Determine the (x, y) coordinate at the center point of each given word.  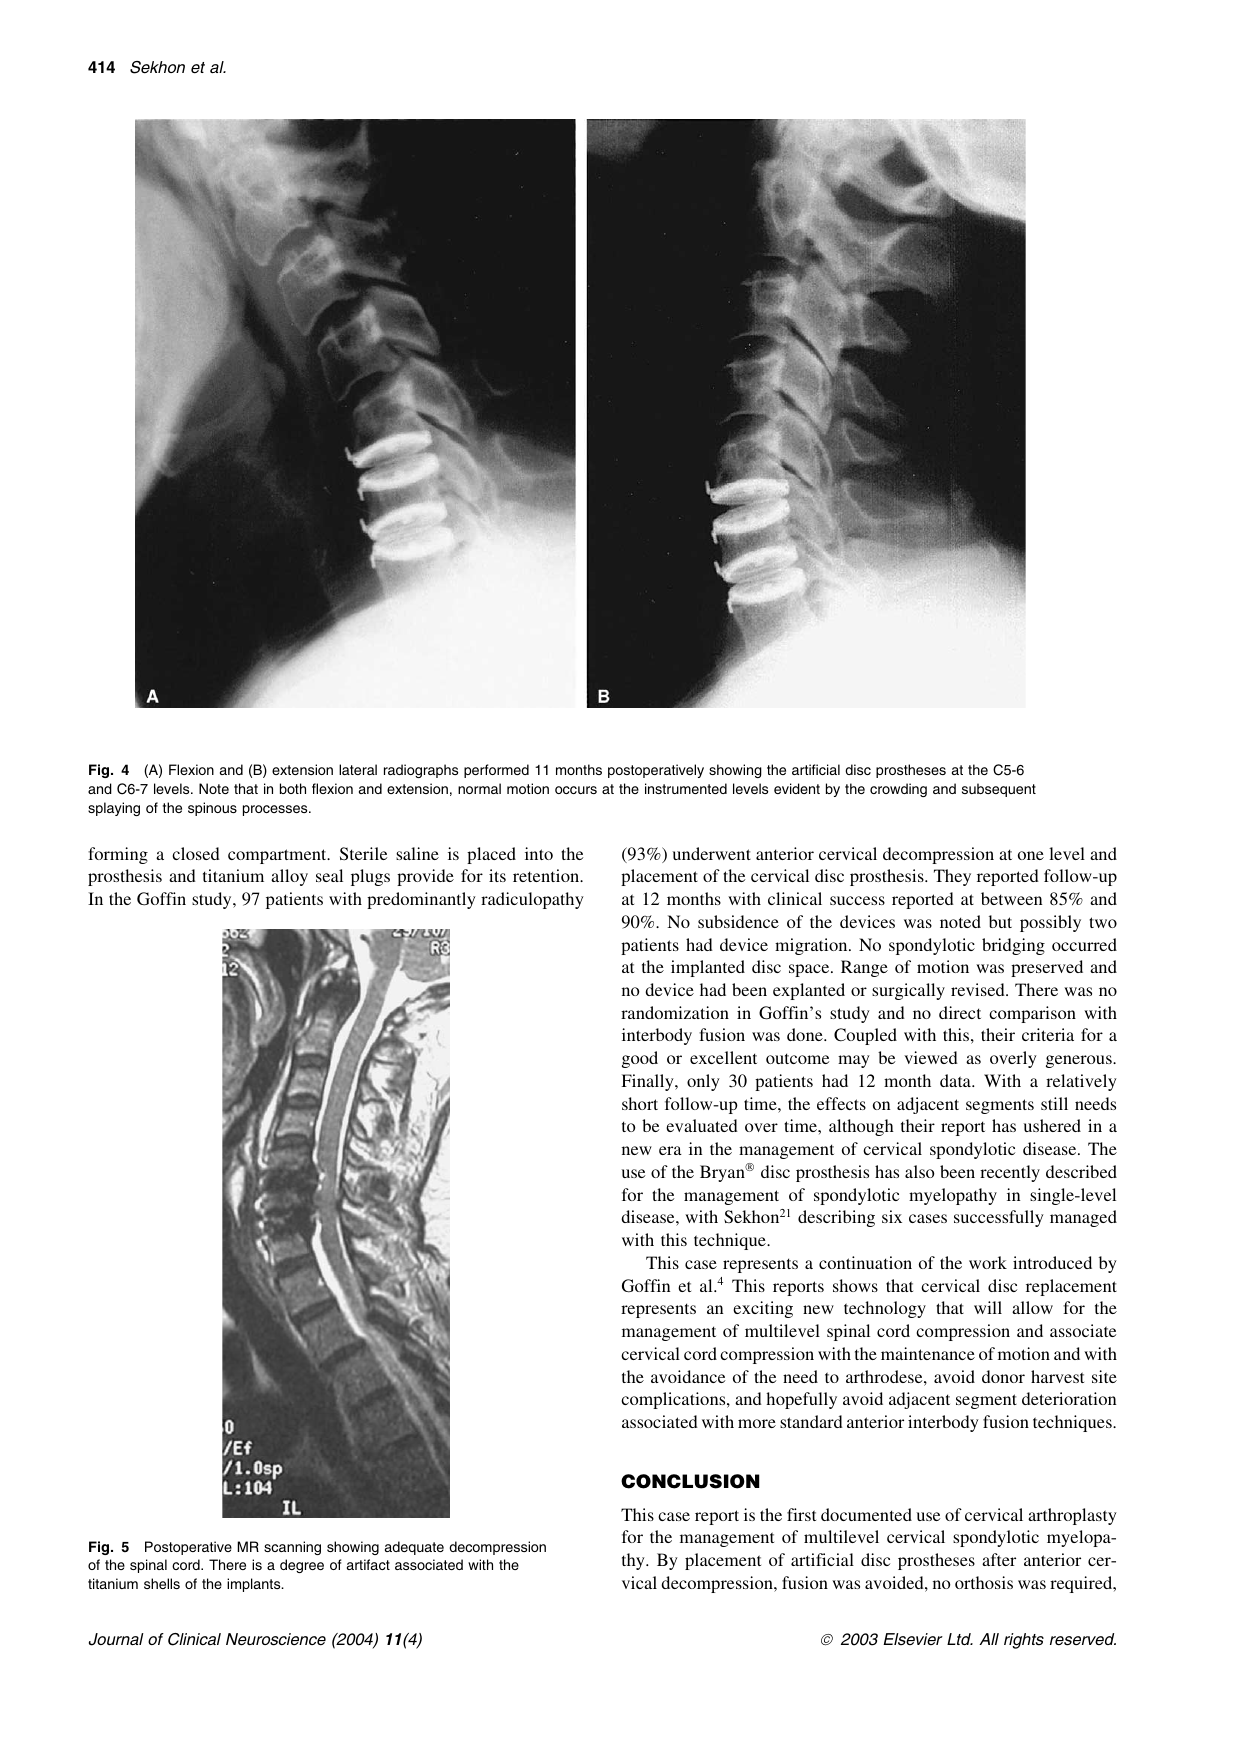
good (640, 1059)
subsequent (999, 790)
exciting (763, 1309)
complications (674, 1400)
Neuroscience (276, 1639)
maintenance (928, 1353)
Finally (648, 1082)
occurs (576, 790)
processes (276, 810)
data (956, 1080)
